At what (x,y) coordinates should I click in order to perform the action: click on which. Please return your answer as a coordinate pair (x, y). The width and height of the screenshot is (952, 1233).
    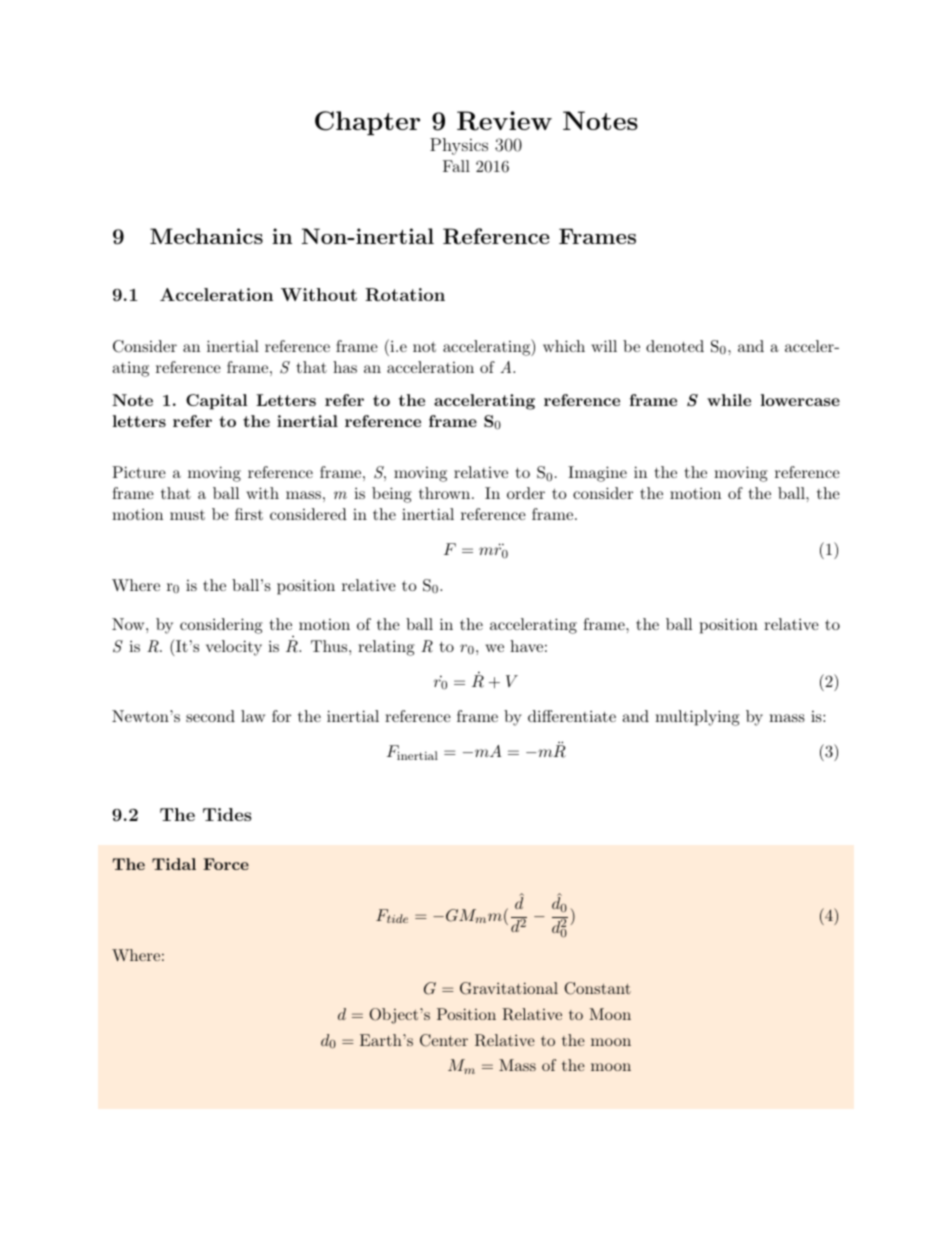
    Looking at the image, I should click on (564, 346).
